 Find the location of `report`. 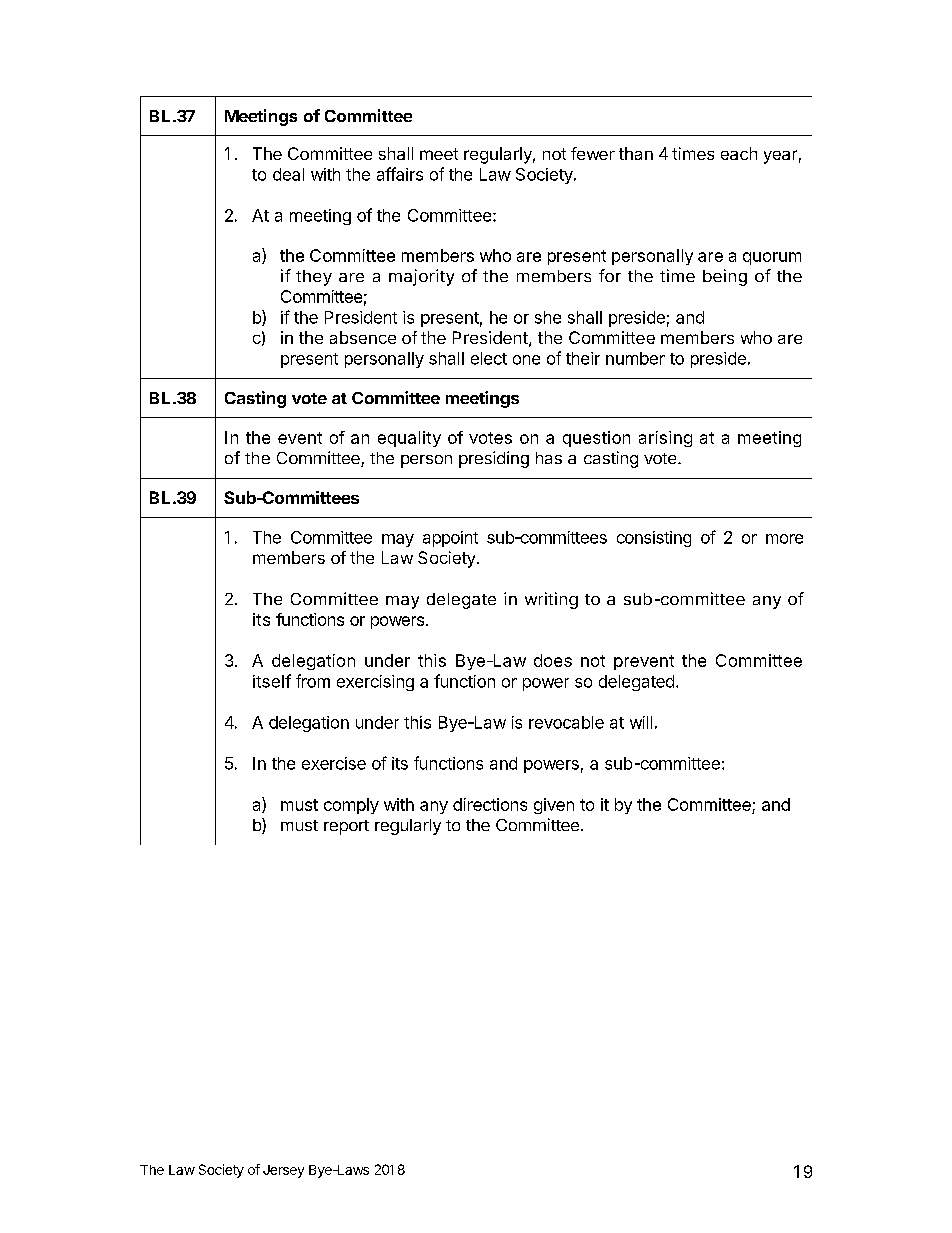

report is located at coordinates (346, 827).
